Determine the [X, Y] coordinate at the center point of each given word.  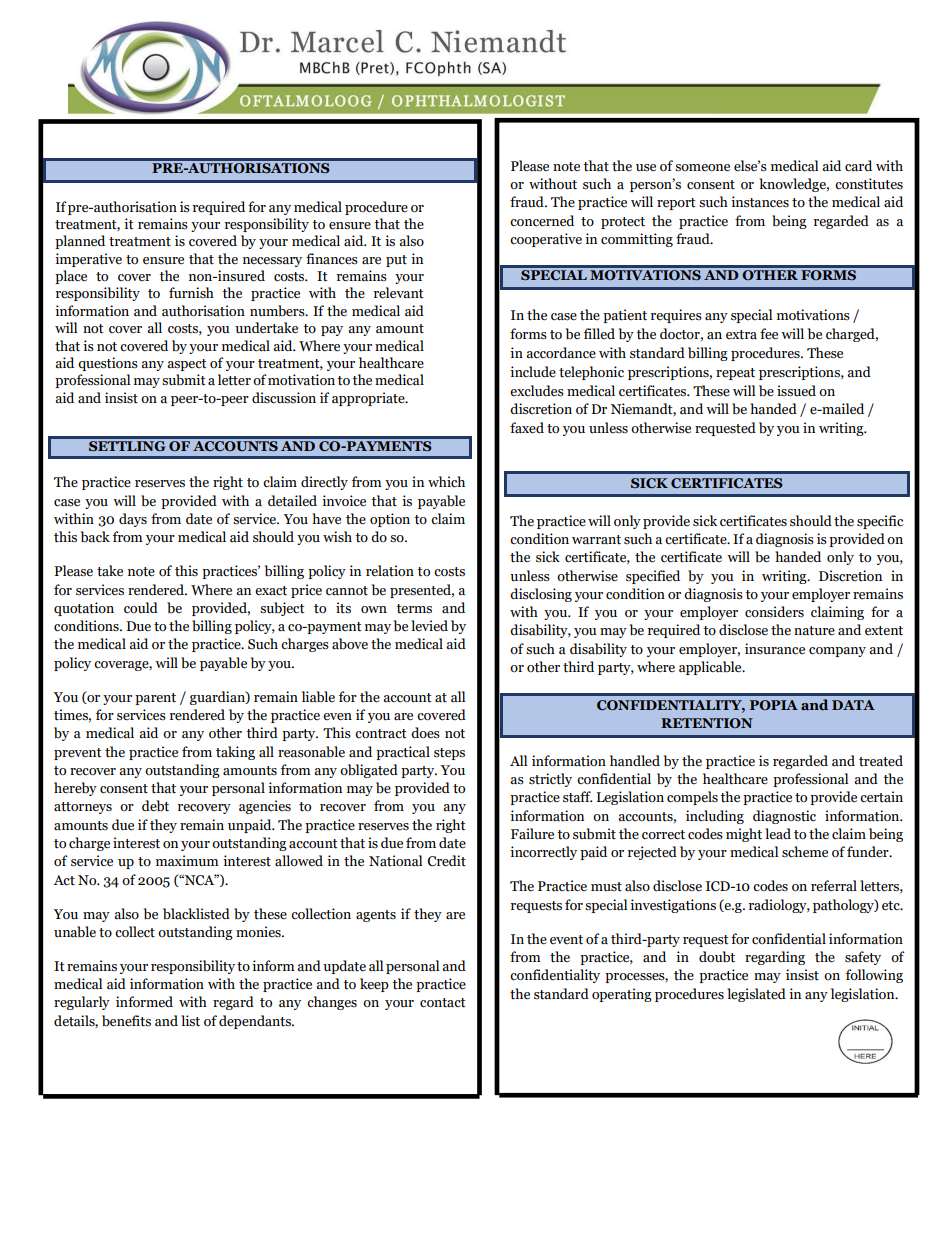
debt [155, 806]
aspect [187, 365]
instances [760, 202]
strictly [550, 780]
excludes [537, 391]
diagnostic [784, 817]
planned [80, 242]
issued [796, 391]
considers [774, 612]
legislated [756, 995]
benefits [126, 1021]
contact [443, 1003]
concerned [542, 221]
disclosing [541, 595]
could [141, 608]
